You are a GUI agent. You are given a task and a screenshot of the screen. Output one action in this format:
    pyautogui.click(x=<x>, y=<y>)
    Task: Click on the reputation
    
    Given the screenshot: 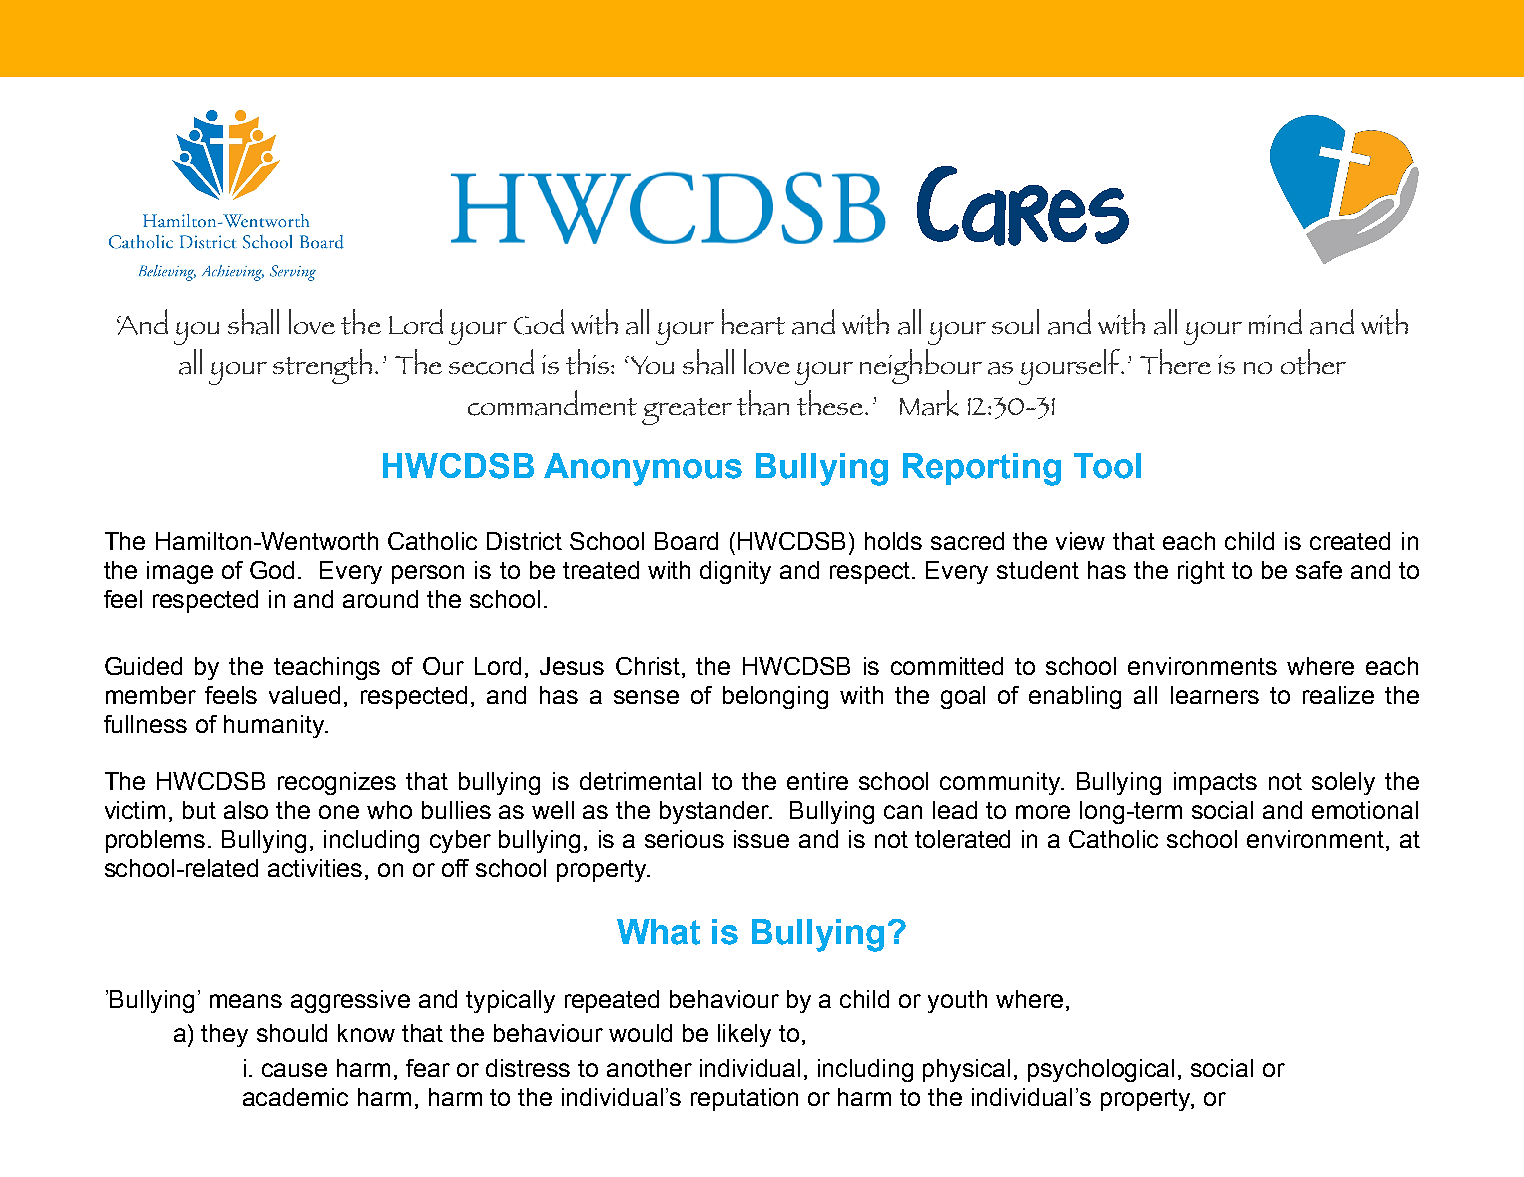 What is the action you would take?
    pyautogui.click(x=744, y=1099)
